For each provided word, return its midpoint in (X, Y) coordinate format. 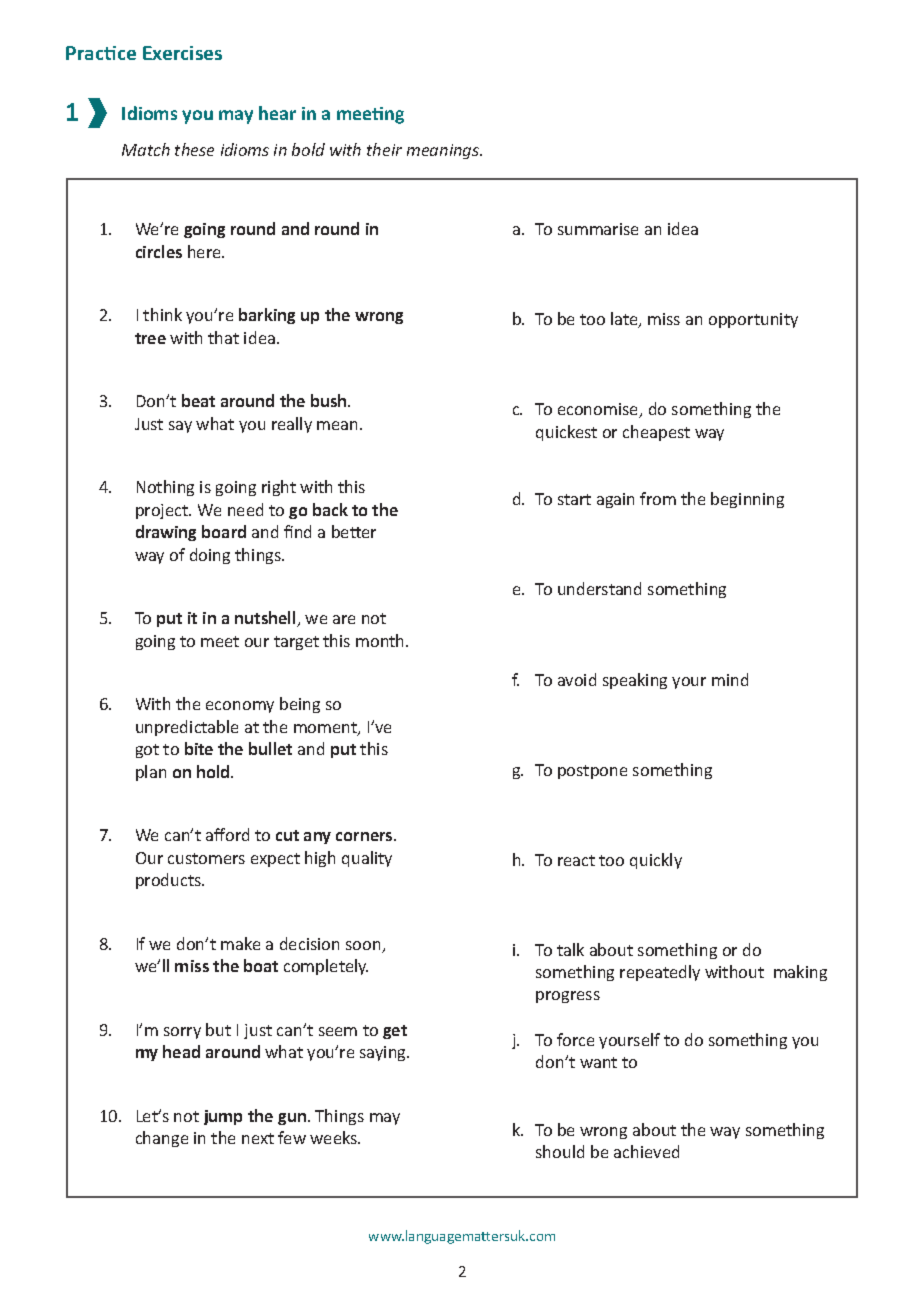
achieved (646, 1151)
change (162, 1139)
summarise (598, 229)
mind (730, 679)
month (381, 640)
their (384, 149)
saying (384, 1053)
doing (210, 556)
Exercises (182, 53)
